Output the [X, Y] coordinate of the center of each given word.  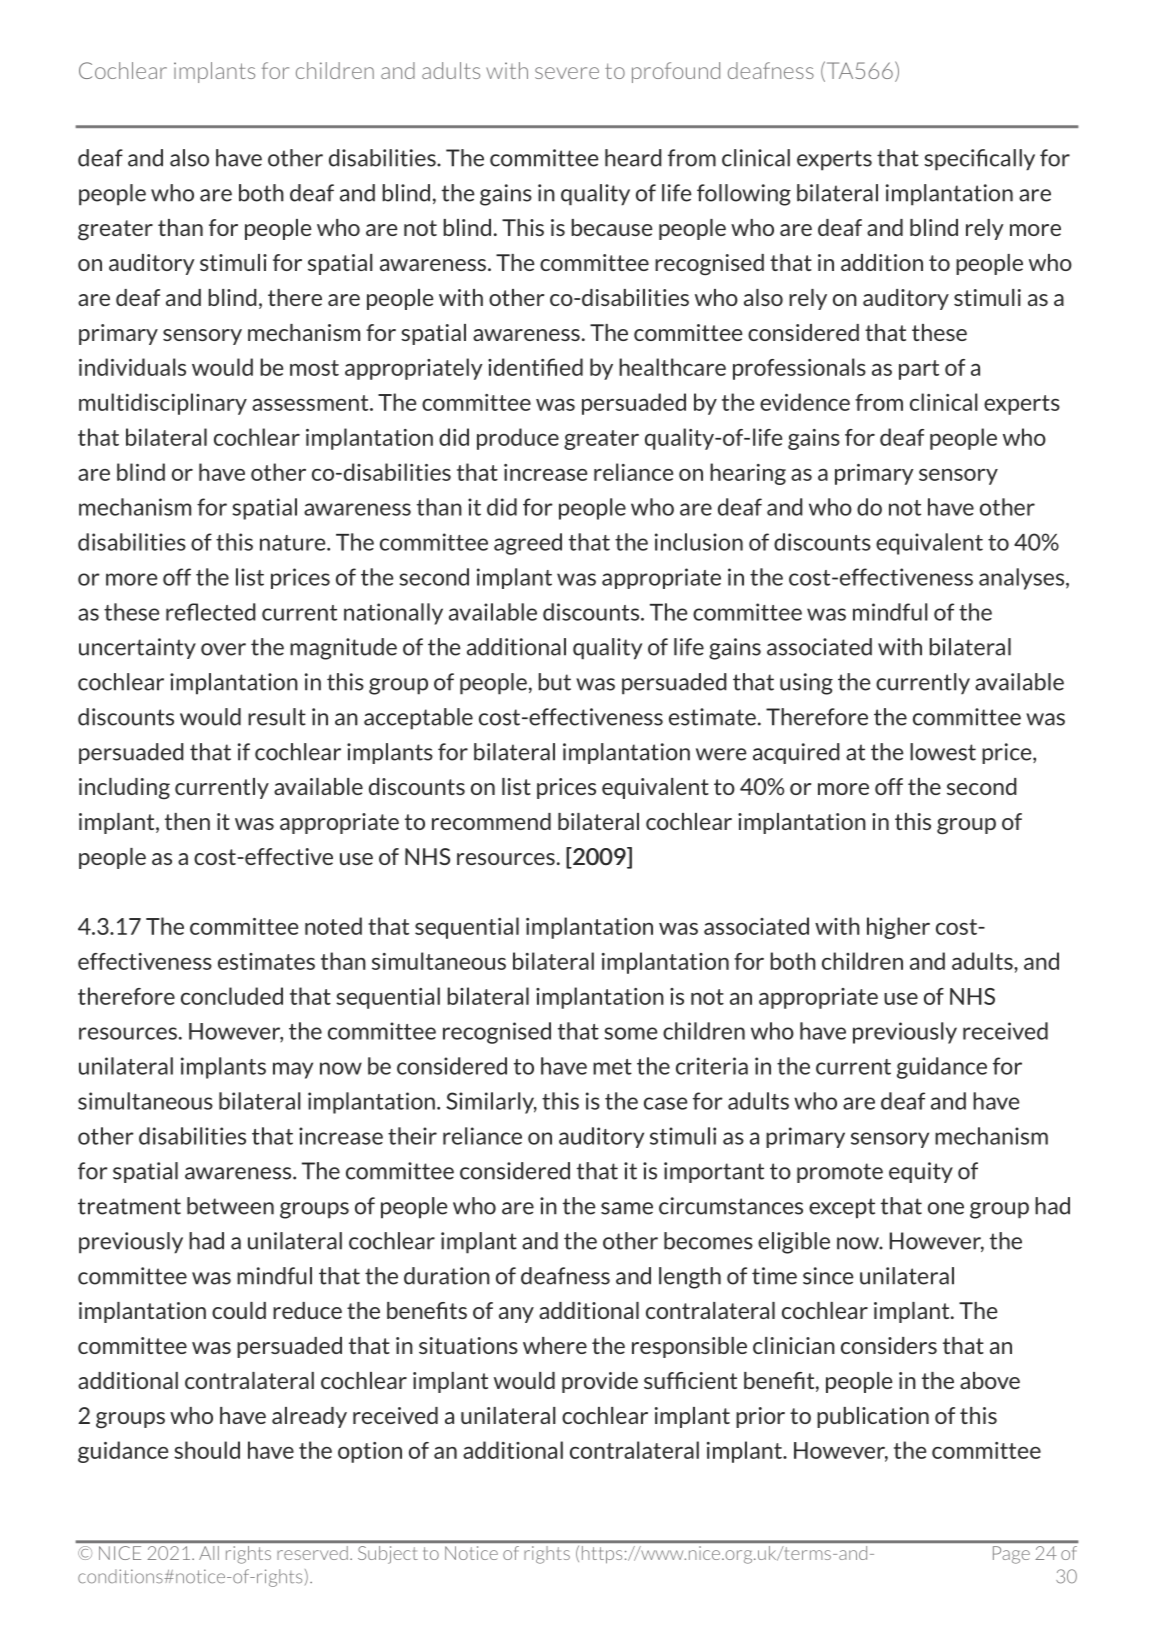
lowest [943, 752]
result [277, 717]
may [293, 1070]
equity [921, 1172]
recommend [491, 821]
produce [518, 439]
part [919, 370]
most [314, 368]
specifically [979, 160]
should [207, 1450]
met [612, 1067]
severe [567, 73]
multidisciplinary [163, 404]
